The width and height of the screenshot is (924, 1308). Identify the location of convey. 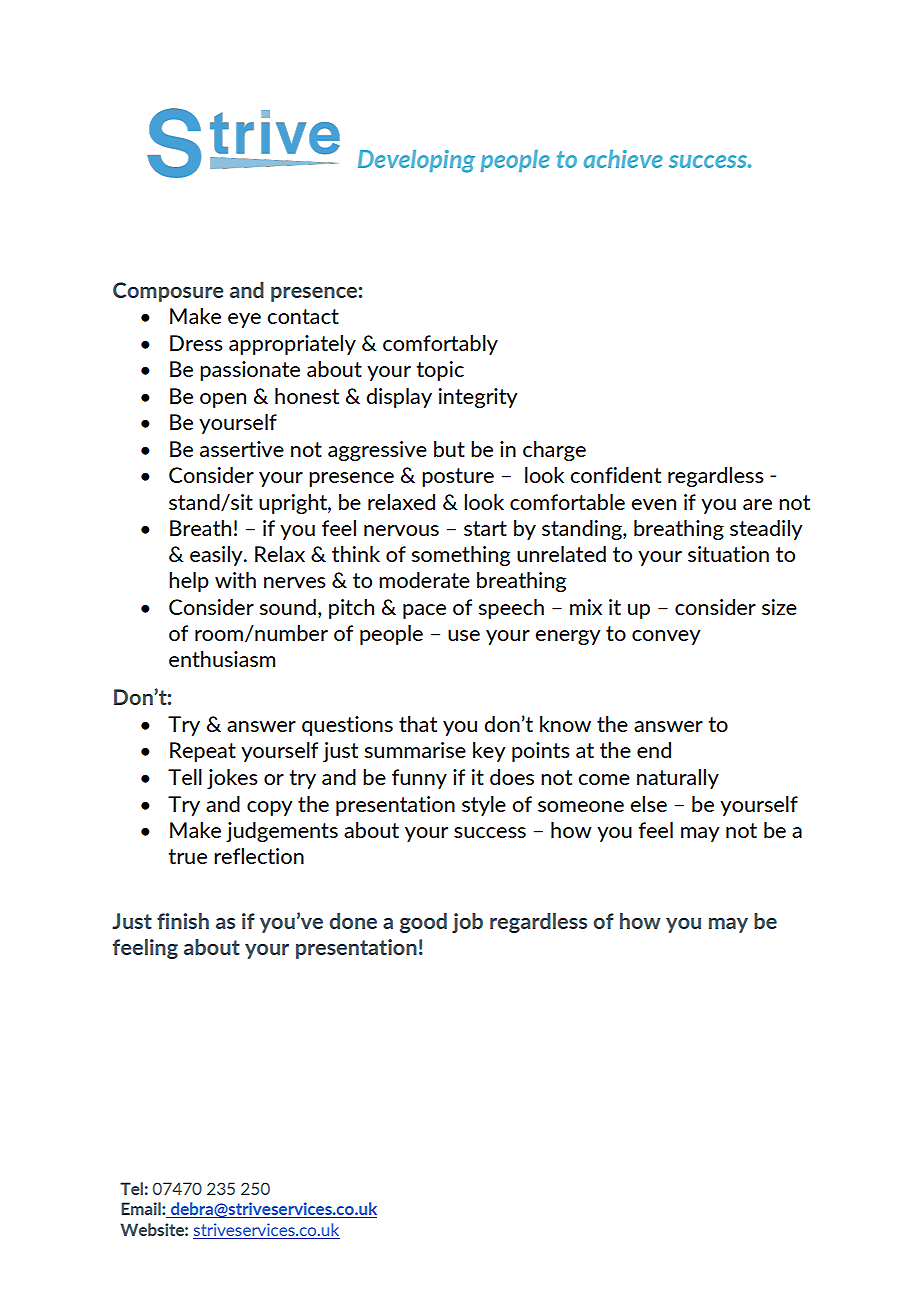
(666, 637).
